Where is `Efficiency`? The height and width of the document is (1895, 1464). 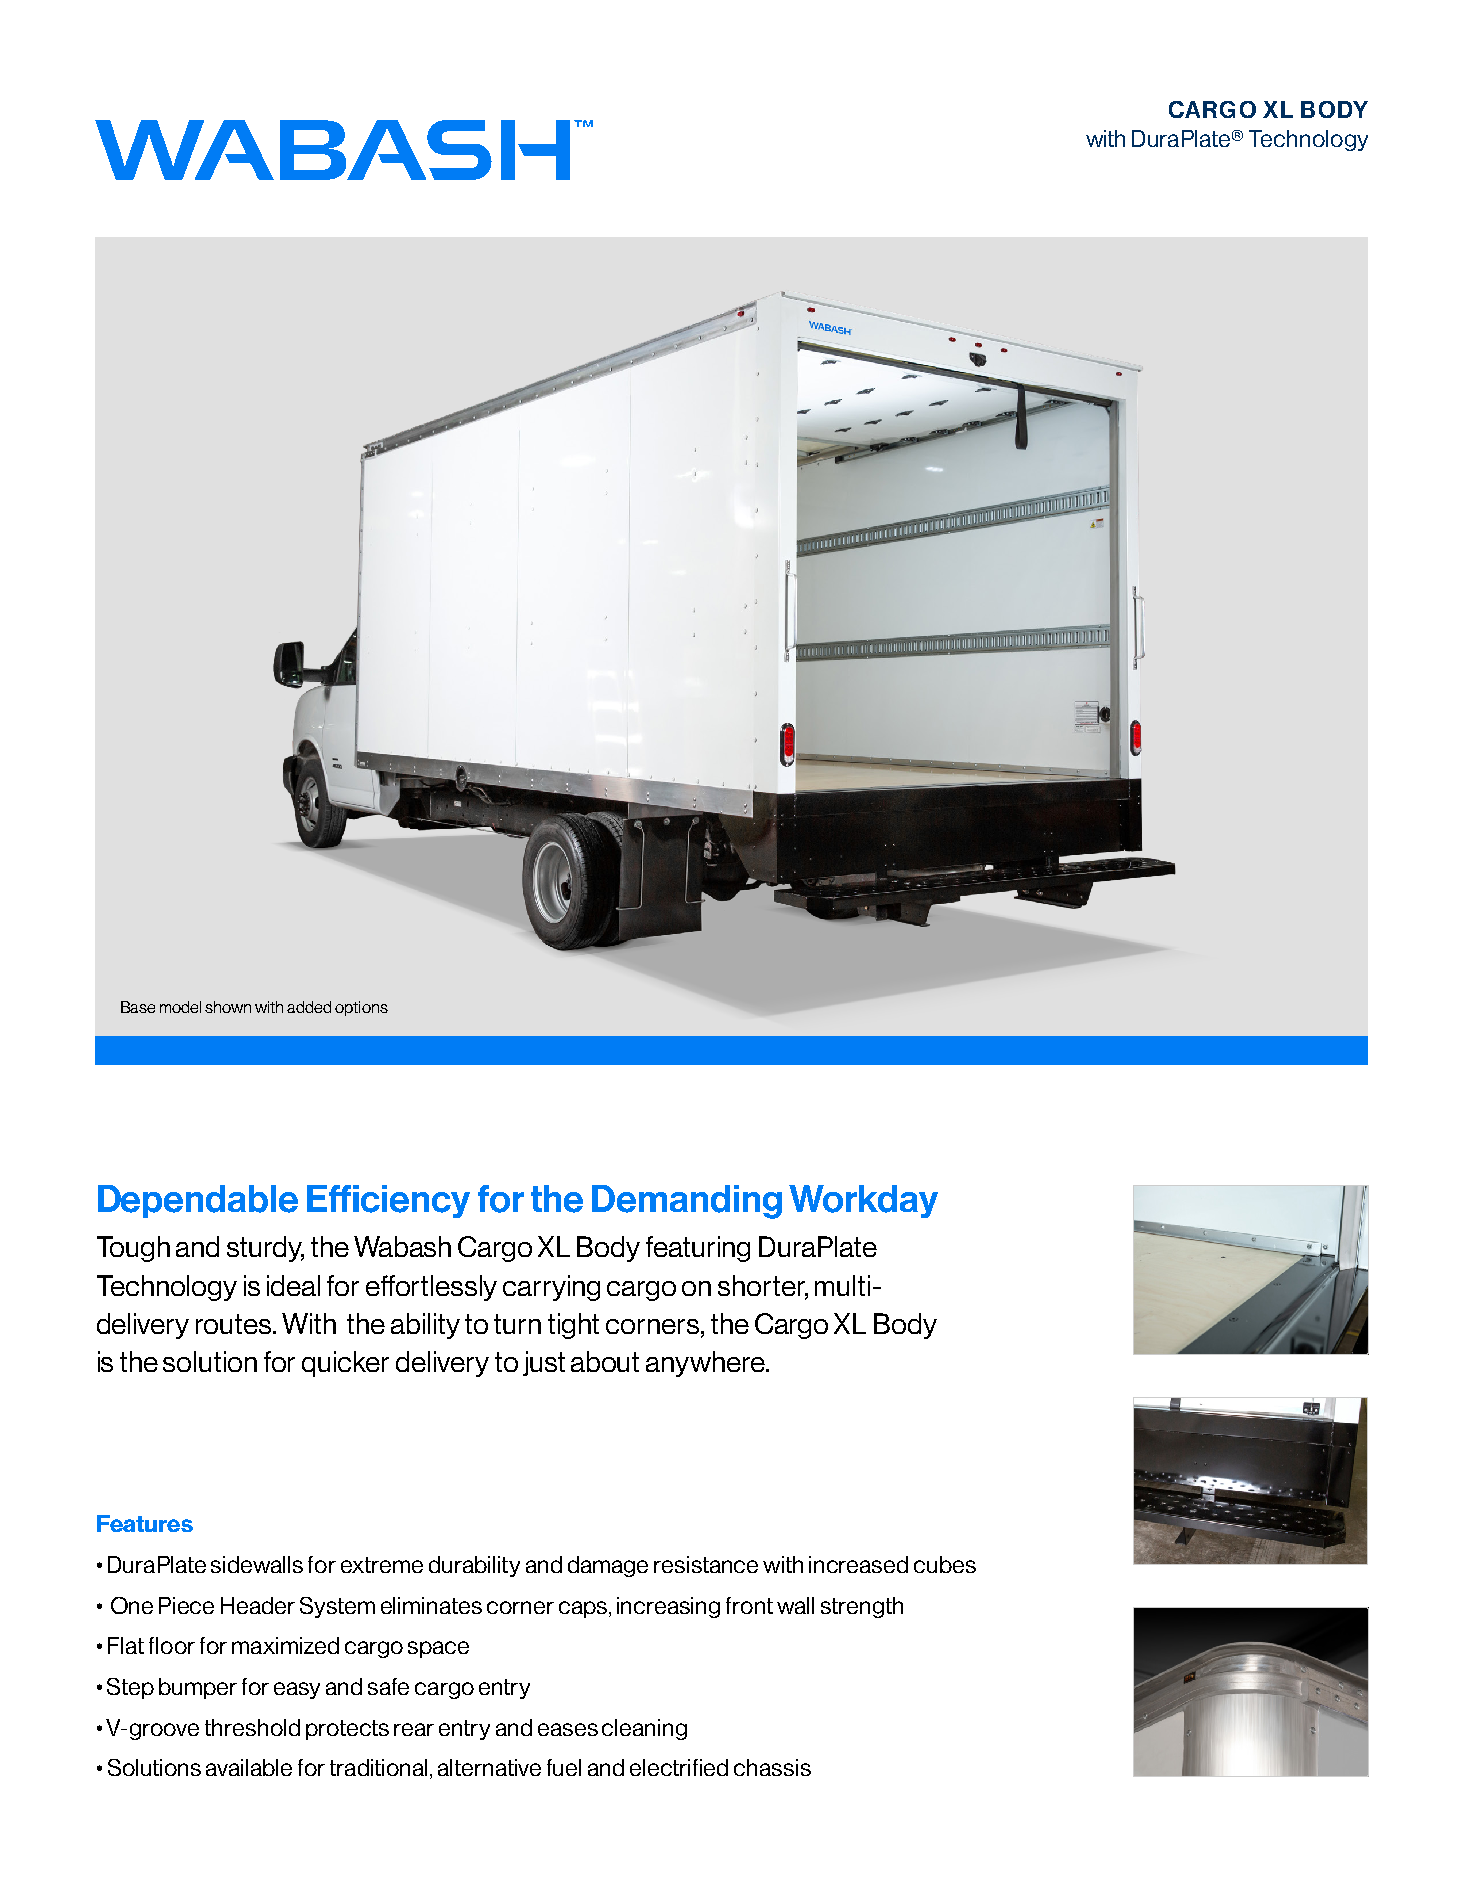
Efficiency is located at coordinates (388, 1201).
